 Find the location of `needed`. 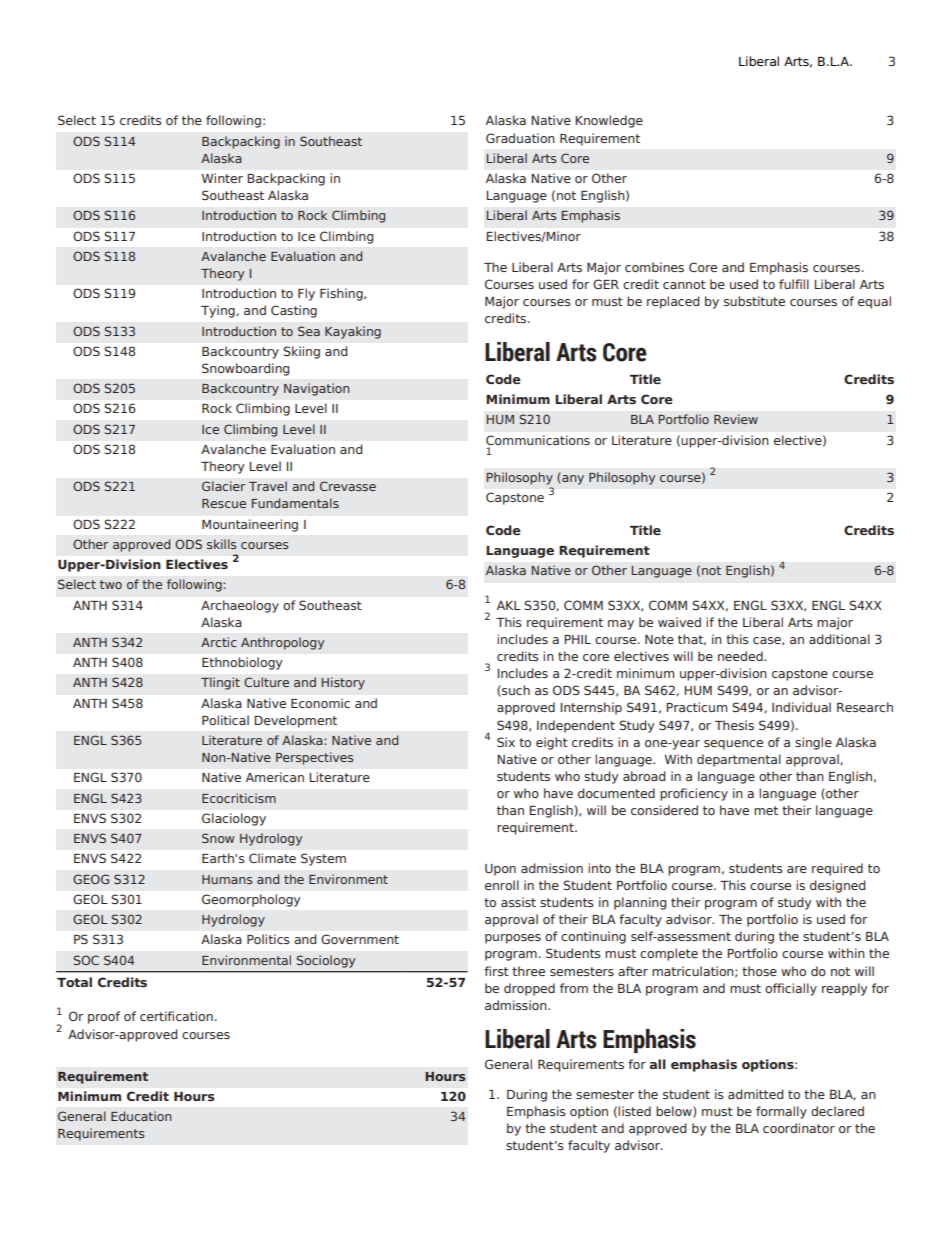

needed is located at coordinates (741, 656).
